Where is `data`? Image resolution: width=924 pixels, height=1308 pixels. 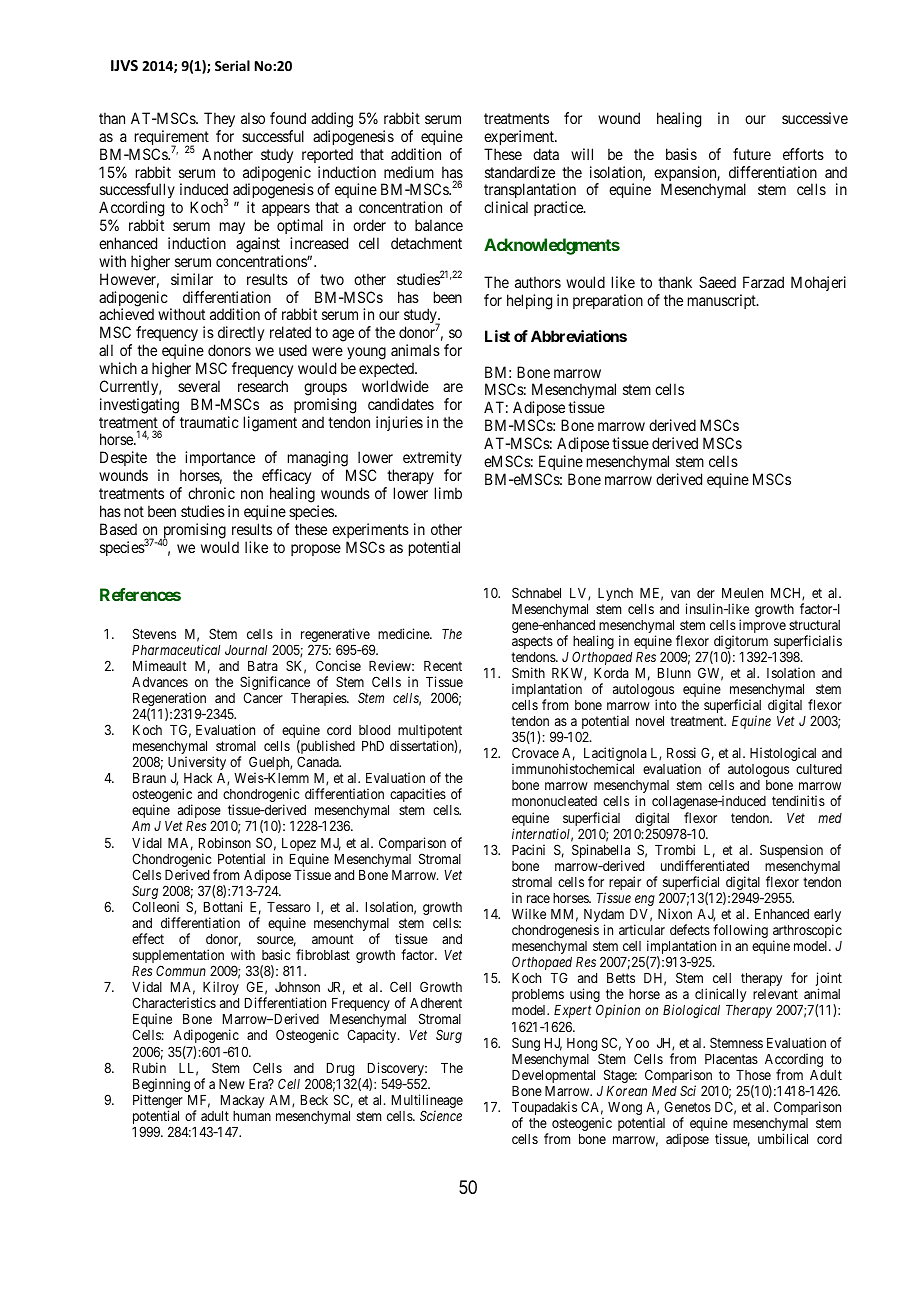
data is located at coordinates (546, 154).
